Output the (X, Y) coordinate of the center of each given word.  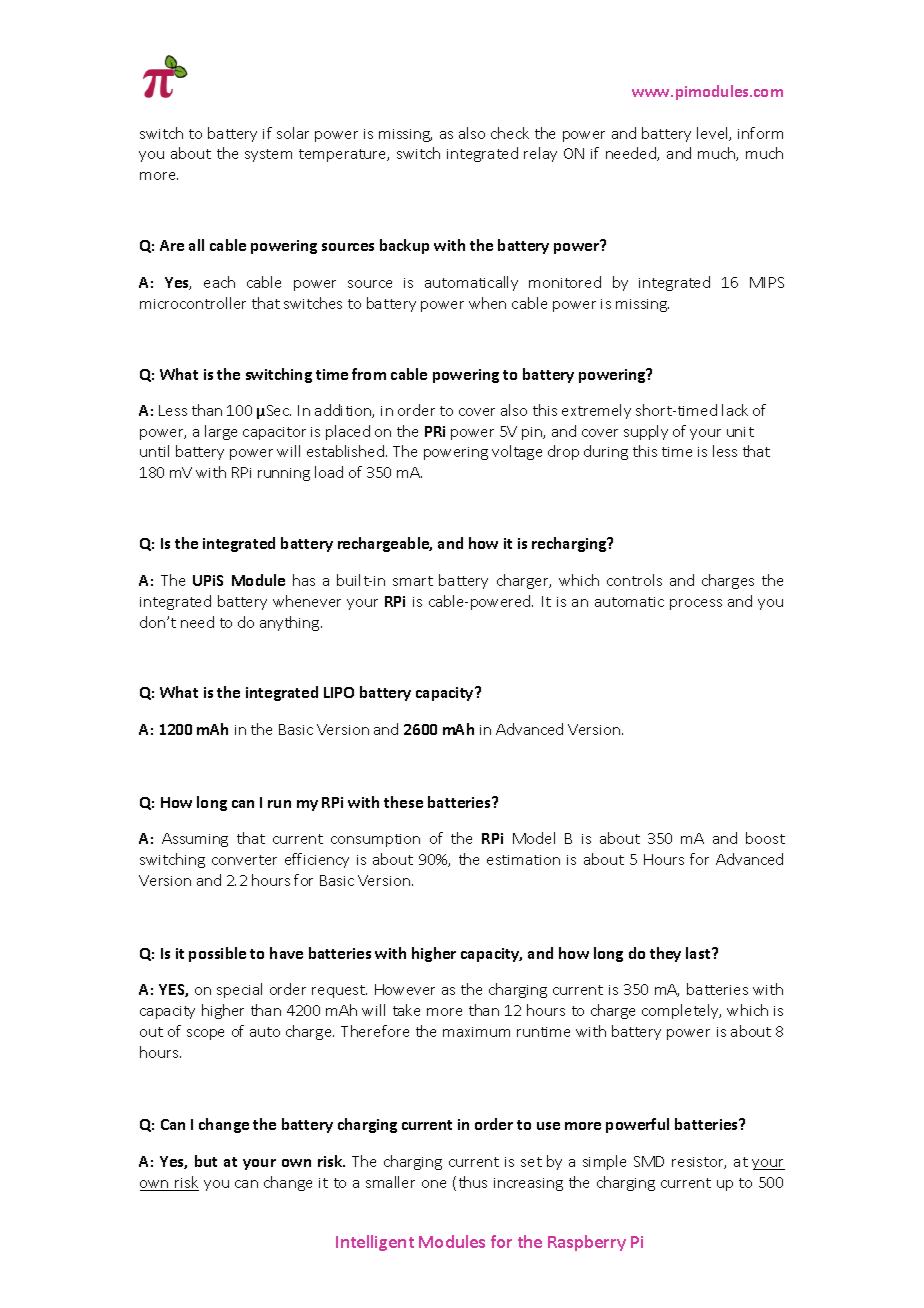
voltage (517, 452)
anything (291, 623)
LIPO (339, 692)
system (268, 155)
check (510, 133)
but (206, 1161)
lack (735, 410)
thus (473, 1182)
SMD (649, 1161)
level (713, 134)
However (405, 989)
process (696, 604)
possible (217, 954)
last (699, 953)
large (221, 432)
